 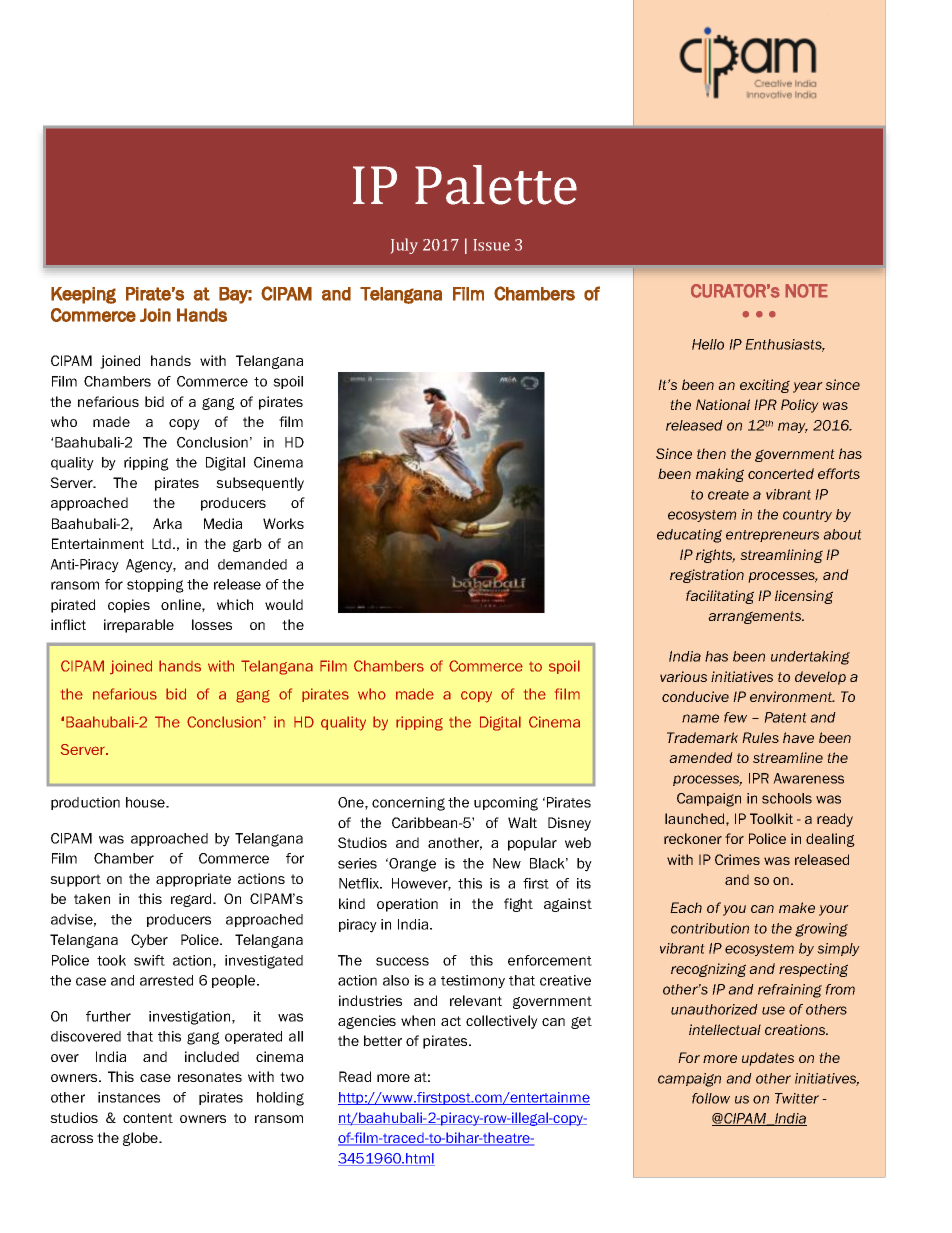 I want to click on follow, so click(x=711, y=1098).
